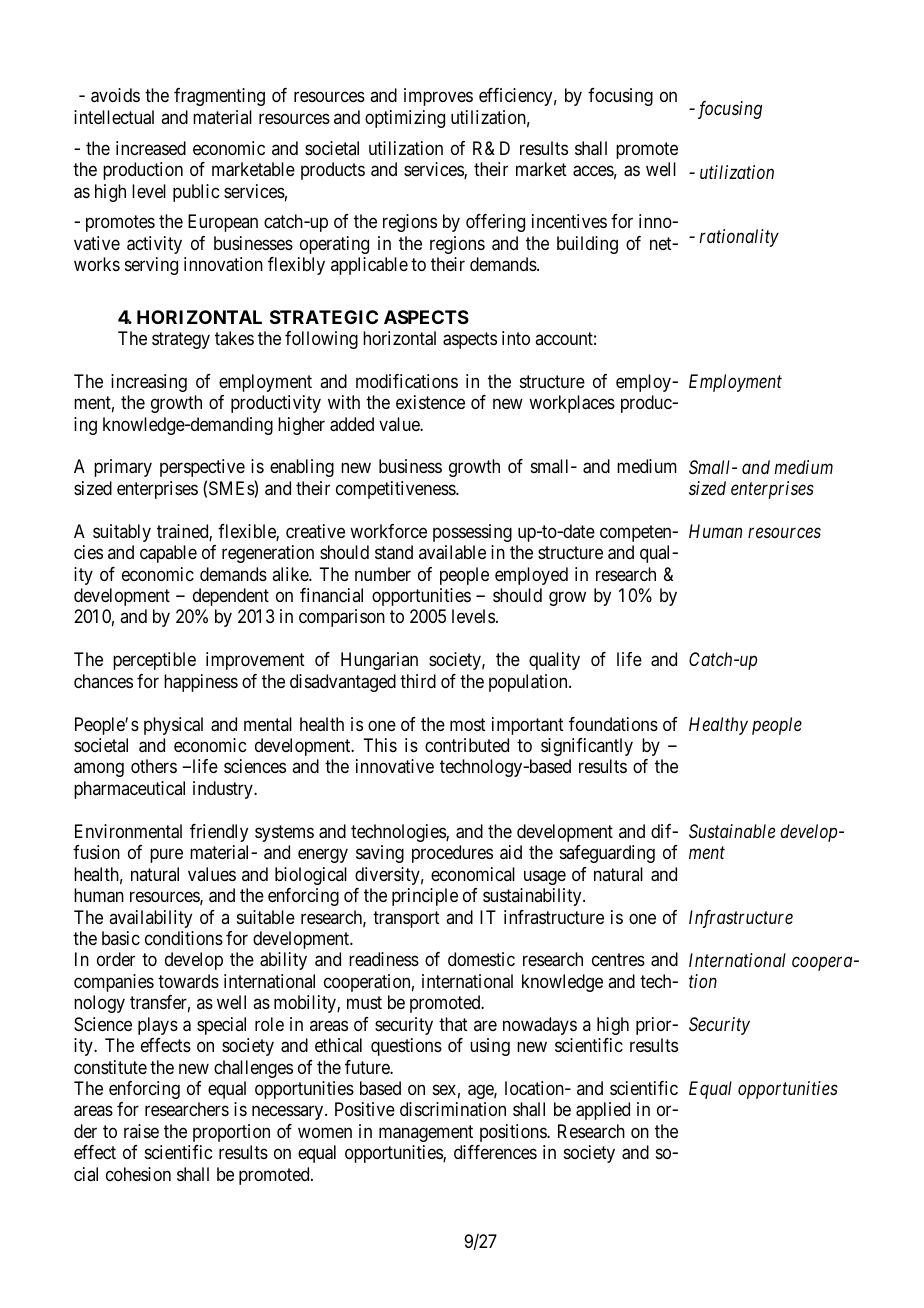 The width and height of the document is (924, 1308). Describe the element at coordinates (379, 661) in the document. I see `Hungarian` at that location.
